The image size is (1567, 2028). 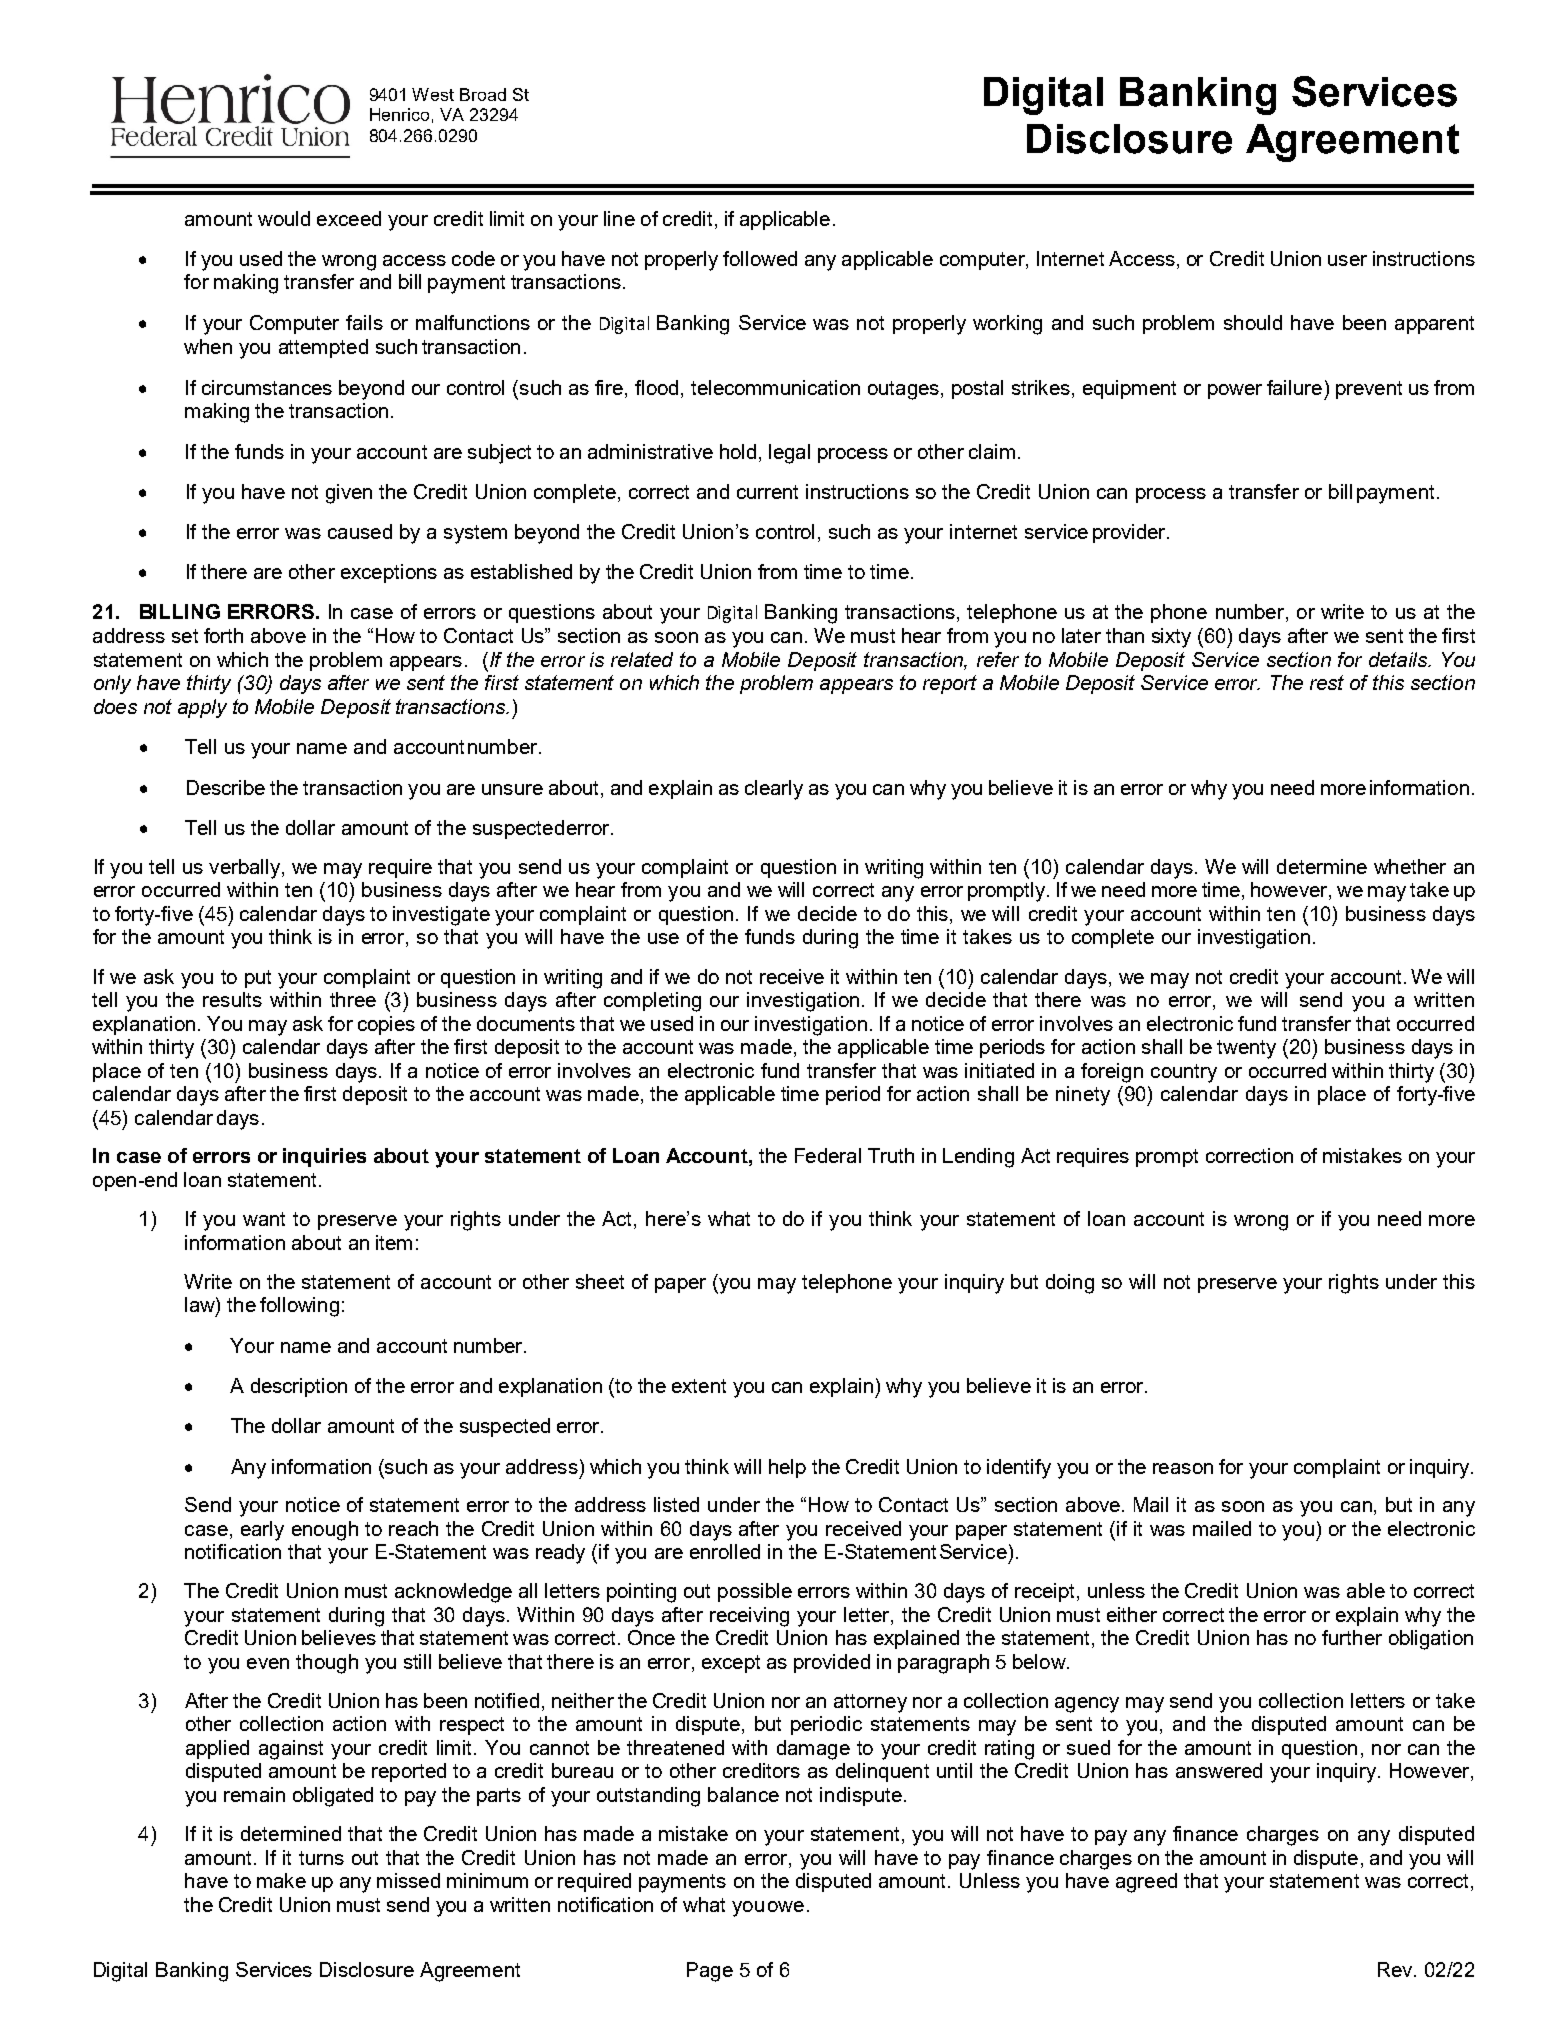 I want to click on agreed, so click(x=1146, y=1883).
